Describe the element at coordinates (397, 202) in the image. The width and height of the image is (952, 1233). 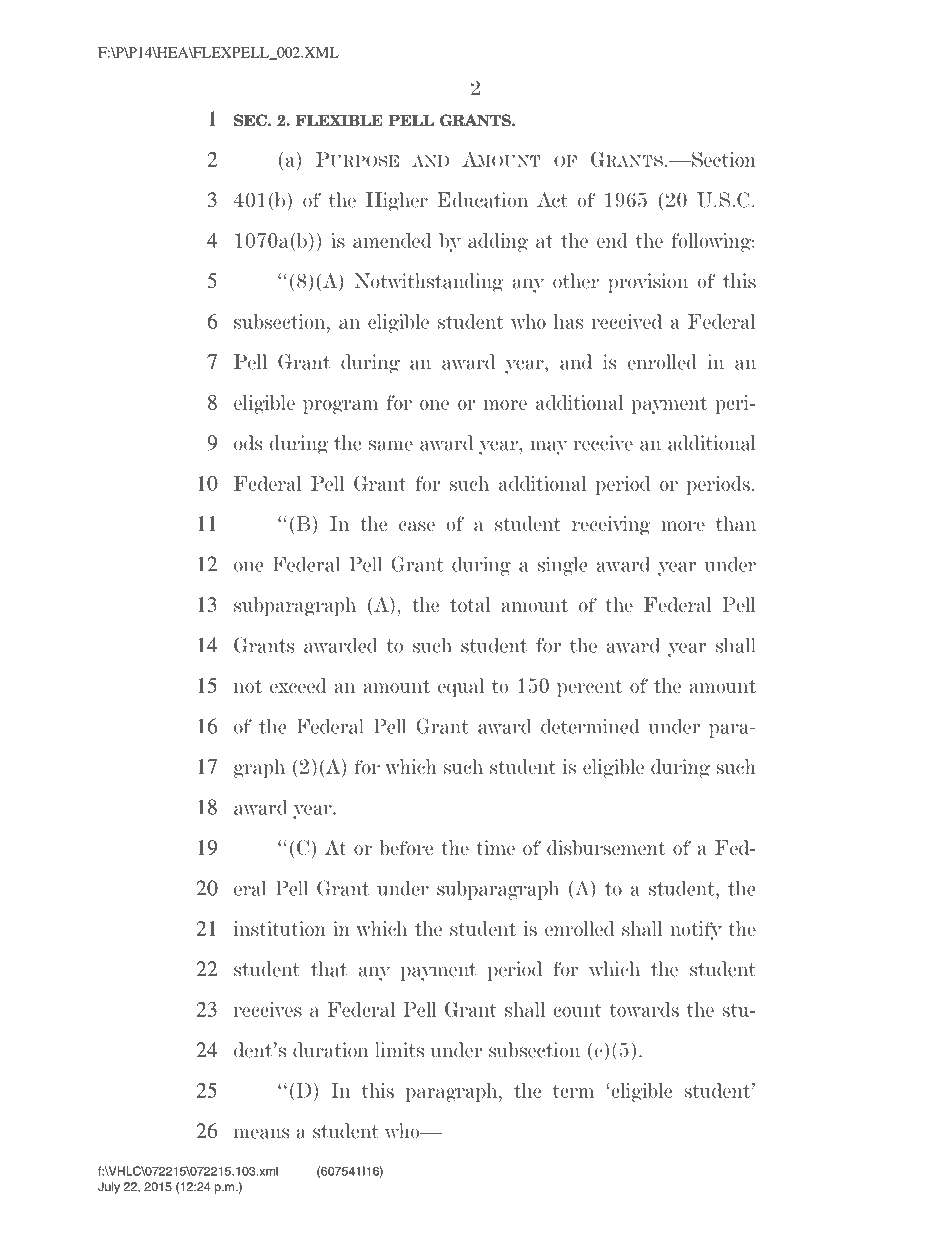
I see `Higher` at that location.
